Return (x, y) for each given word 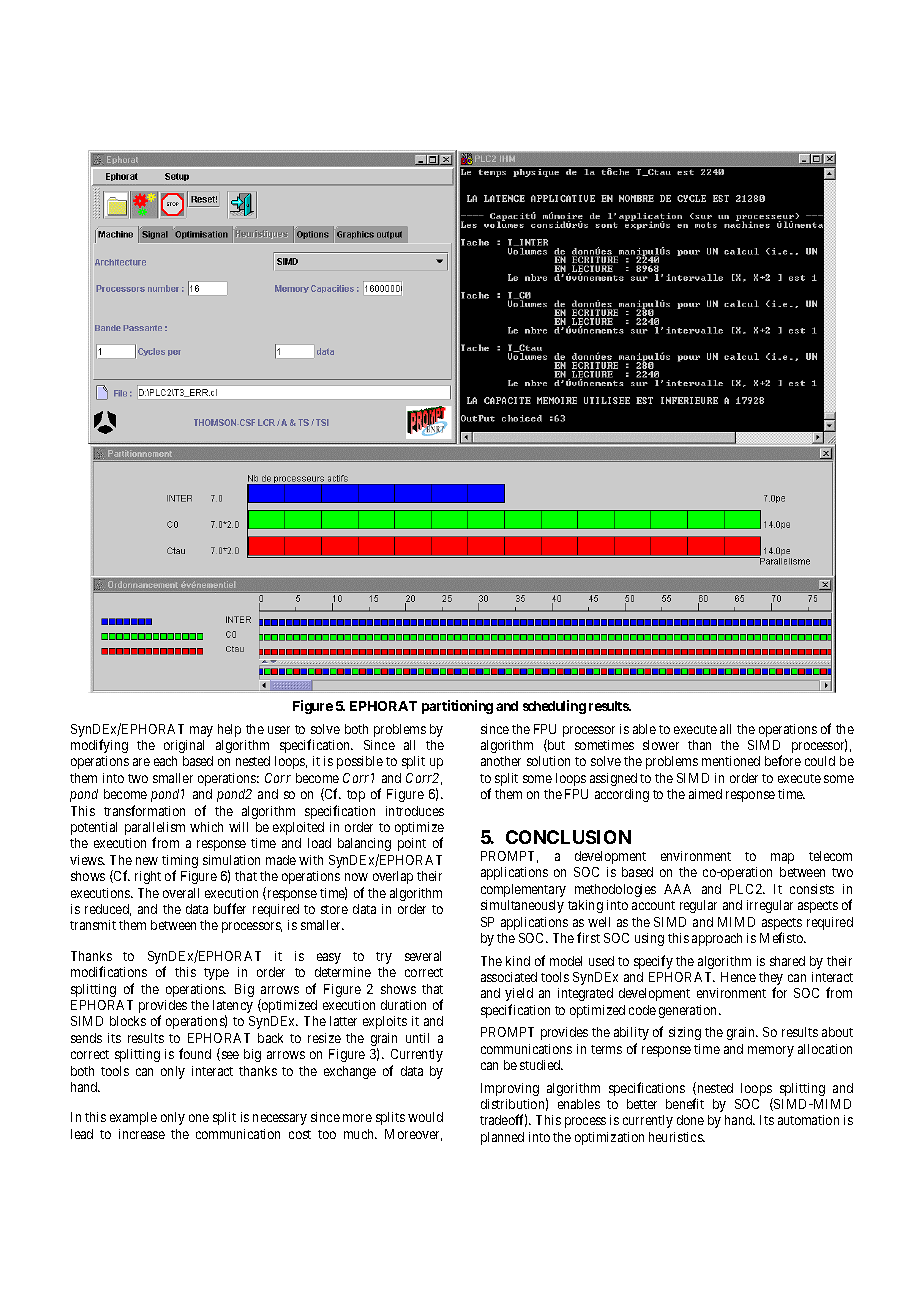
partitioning (457, 707)
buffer (230, 908)
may (201, 731)
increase (142, 1134)
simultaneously (522, 906)
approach (717, 939)
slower (661, 745)
